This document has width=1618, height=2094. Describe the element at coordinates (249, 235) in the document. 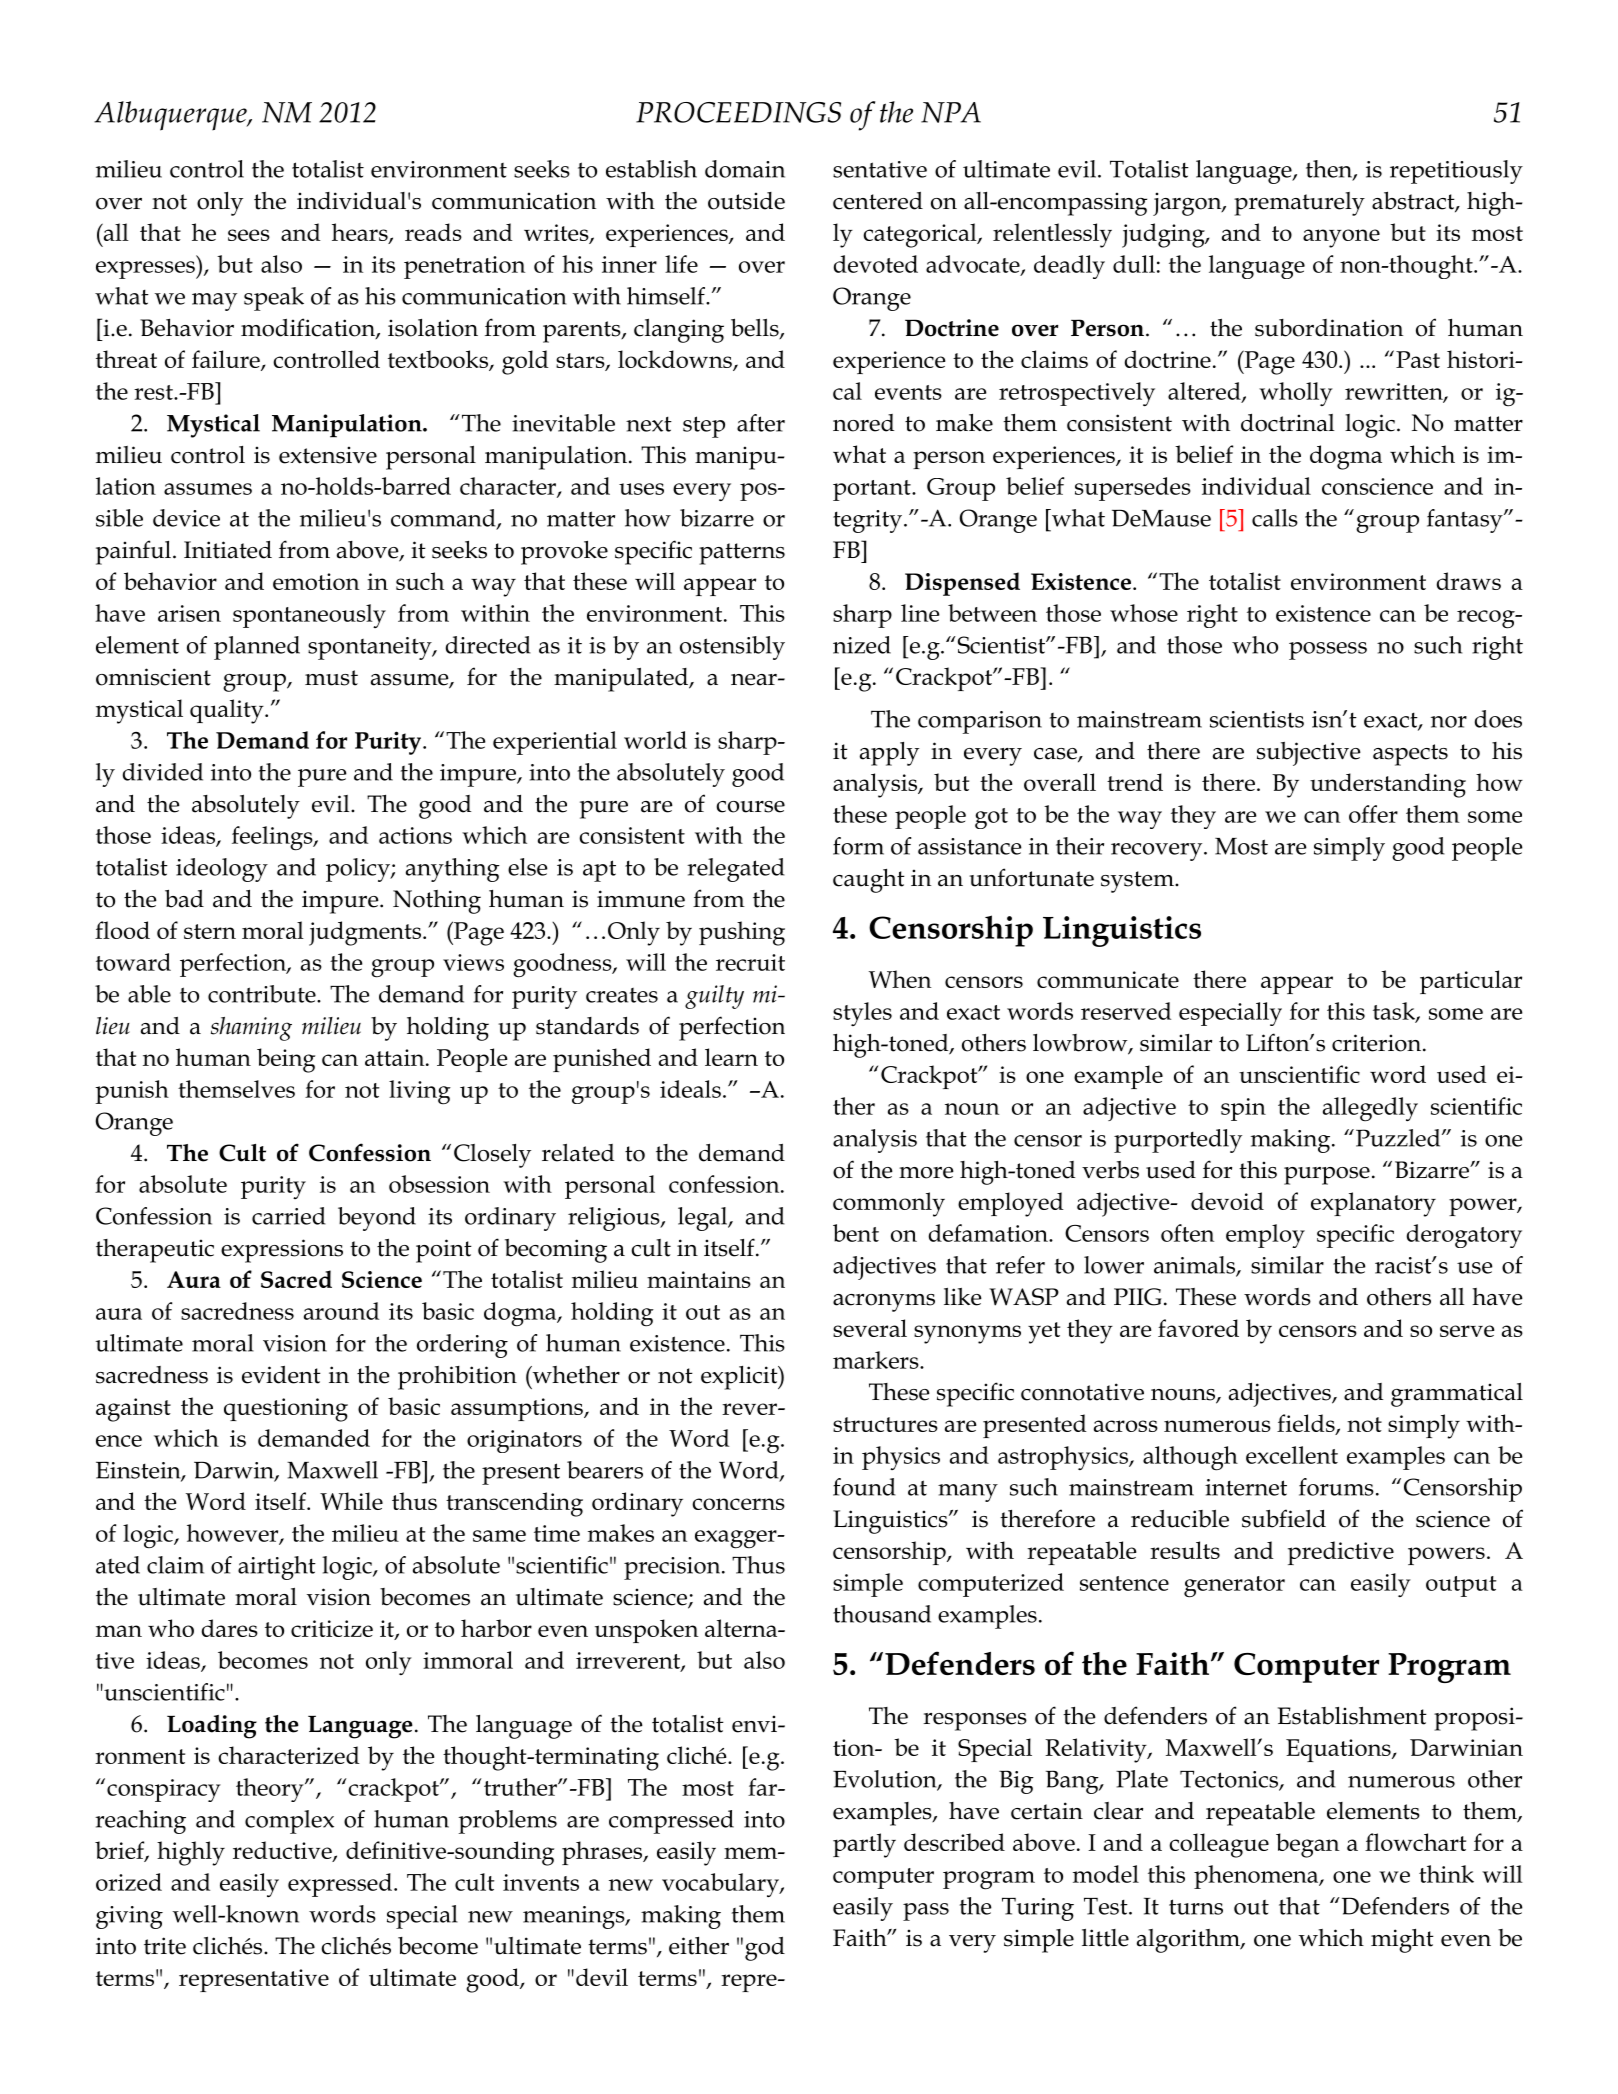

I see `sees` at that location.
